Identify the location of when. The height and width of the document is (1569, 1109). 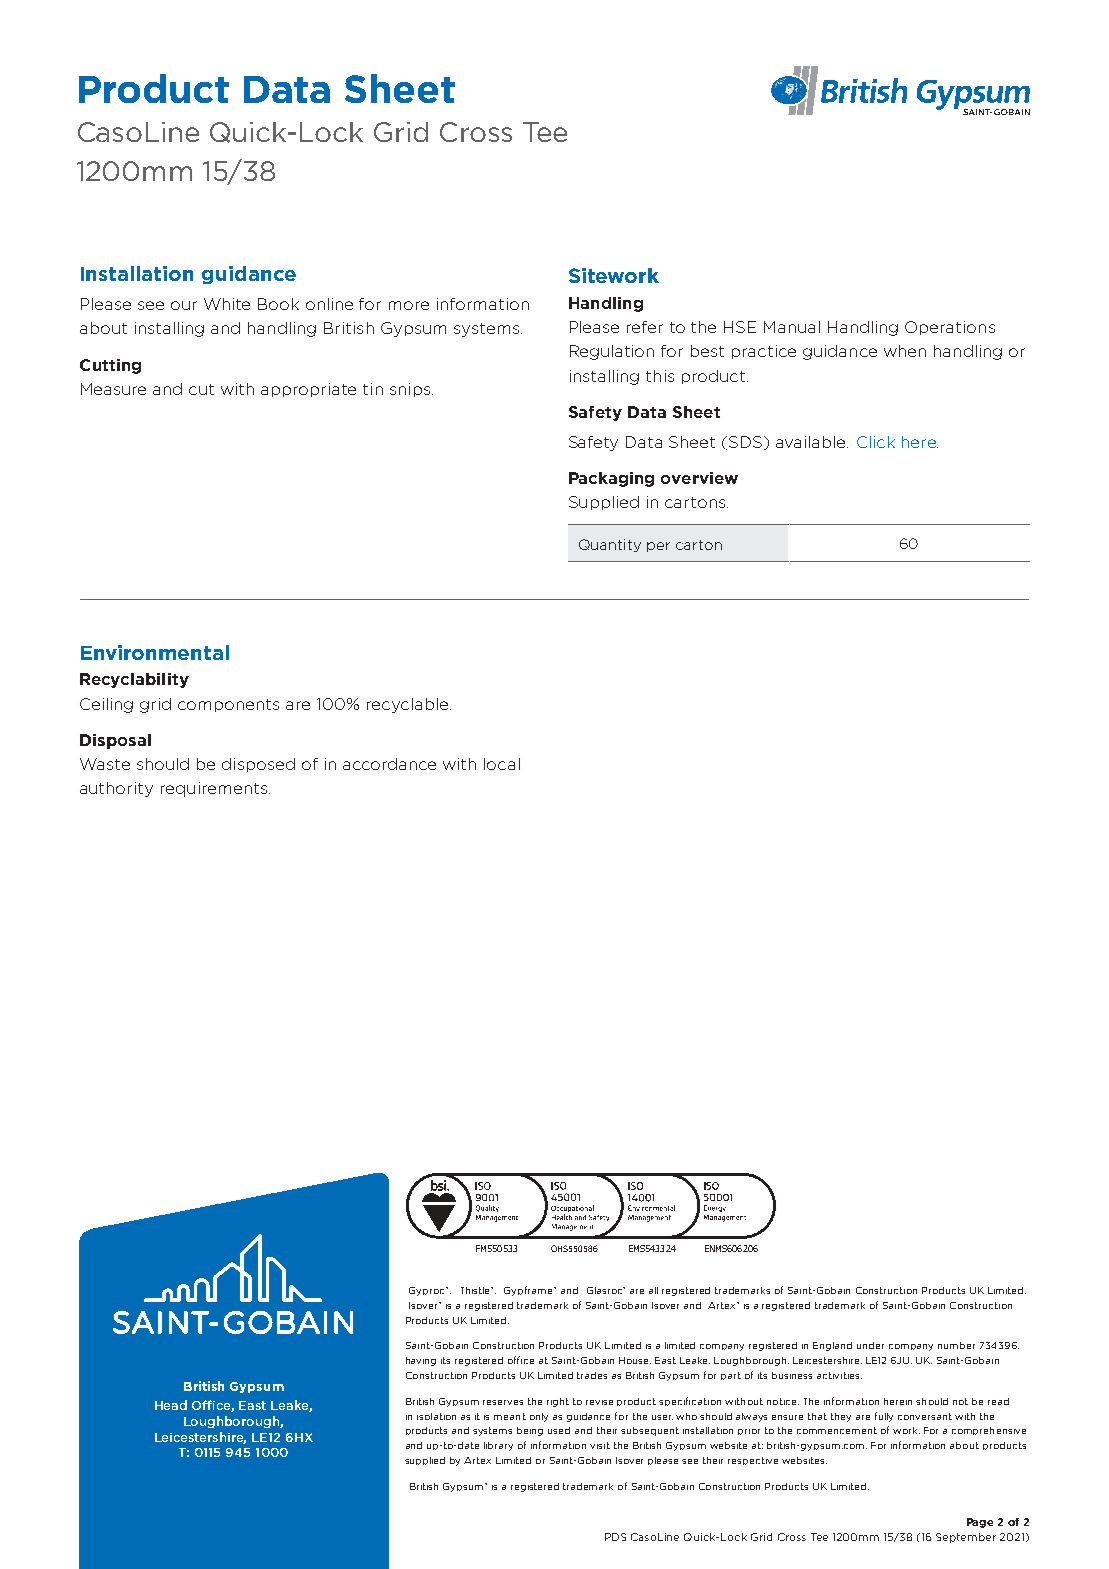
(905, 351).
